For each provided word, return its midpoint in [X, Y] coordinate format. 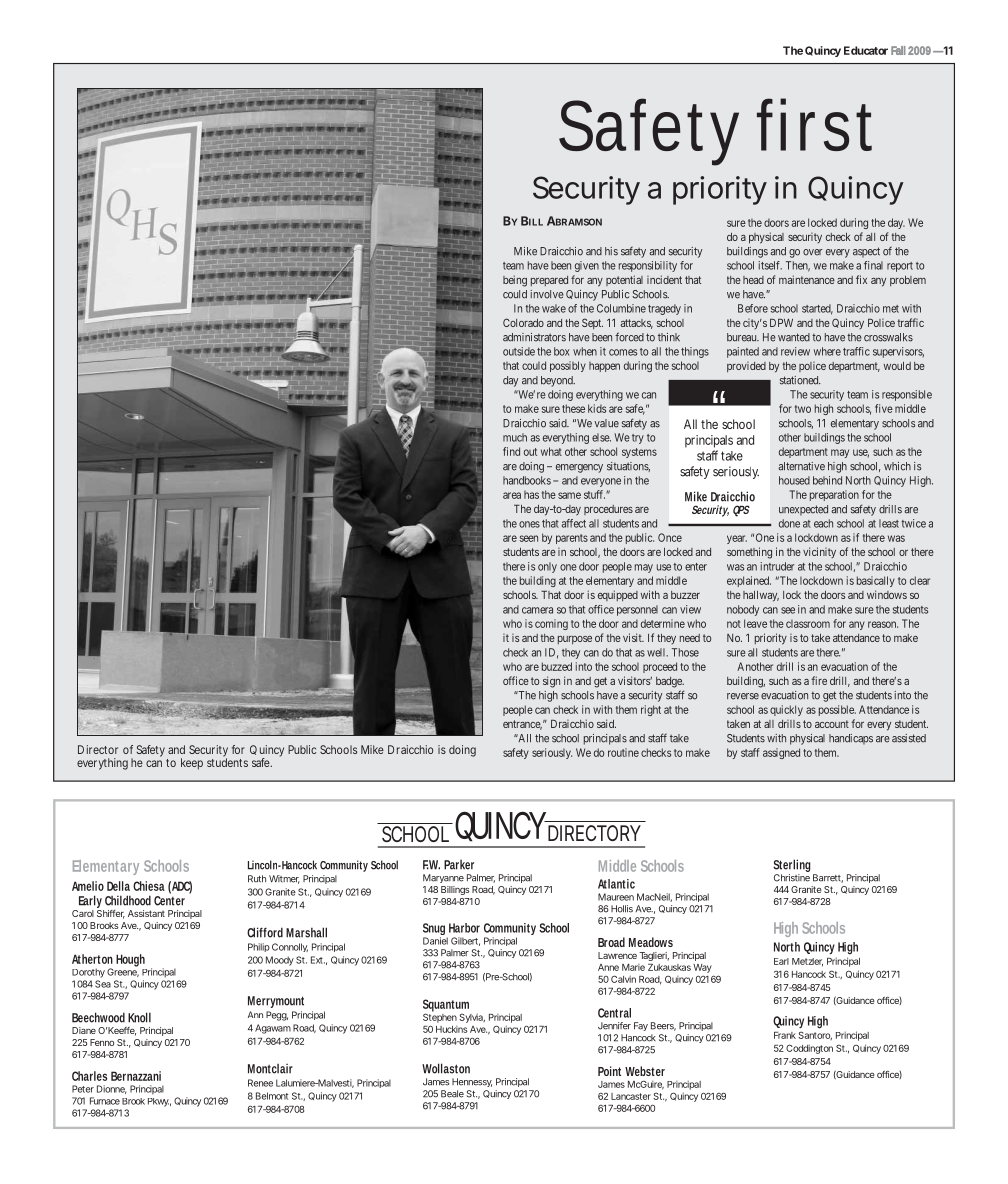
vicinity [819, 552]
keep [192, 764]
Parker [459, 865]
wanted [794, 337]
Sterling [793, 867]
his [611, 251]
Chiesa [149, 886]
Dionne [111, 1089]
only [547, 567]
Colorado [523, 322]
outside [519, 351]
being [515, 281]
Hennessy [472, 1082]
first [814, 124]
